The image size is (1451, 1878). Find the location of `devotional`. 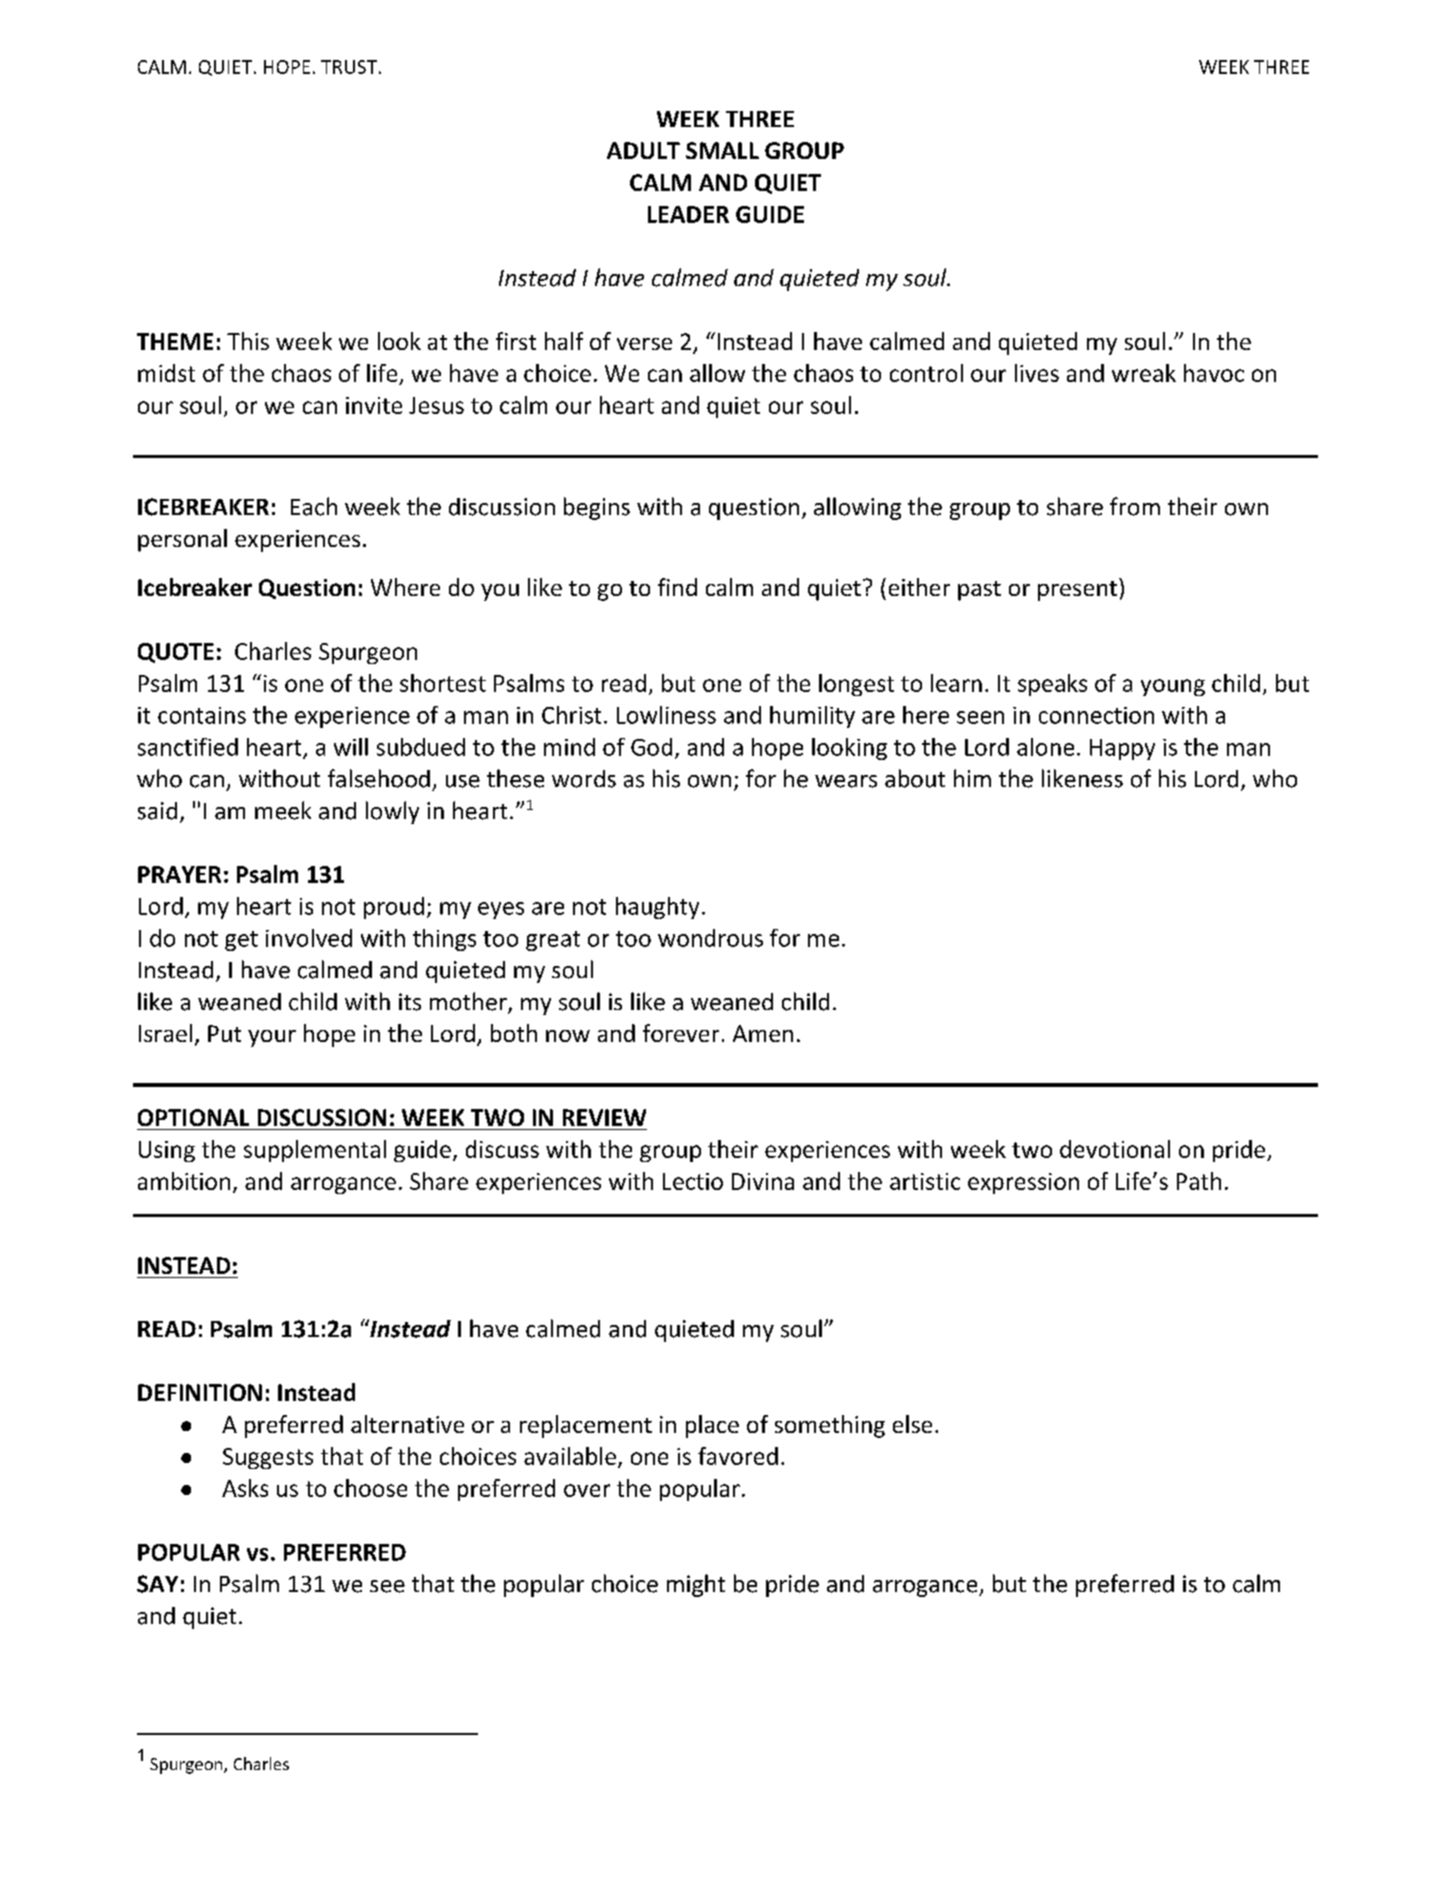

devotional is located at coordinates (1115, 1149).
